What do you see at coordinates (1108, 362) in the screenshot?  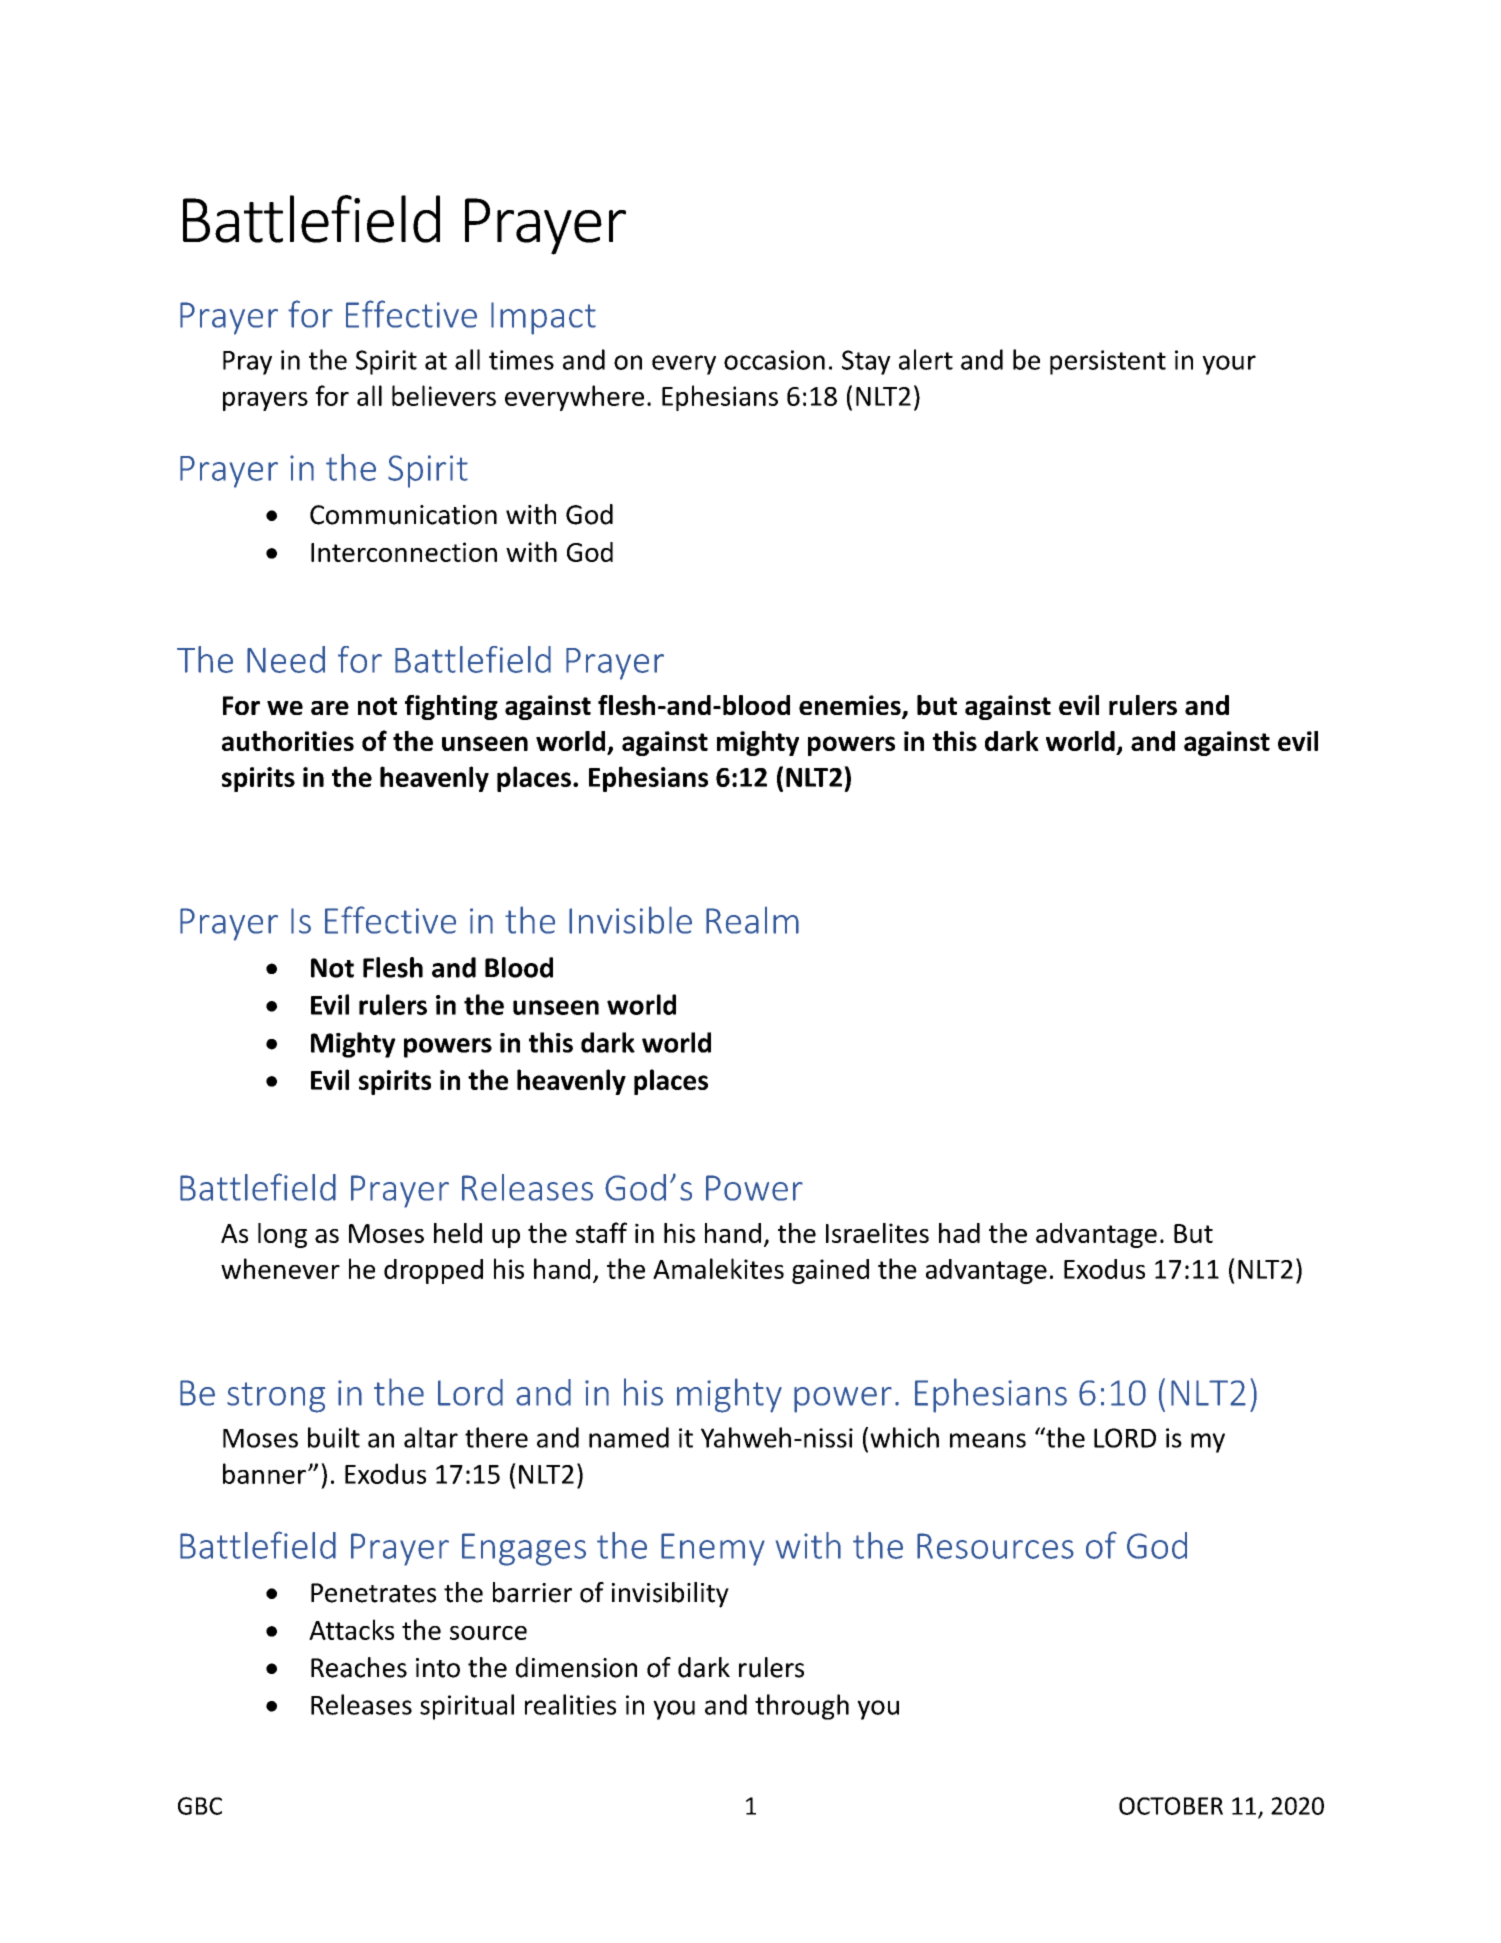 I see `persistent` at bounding box center [1108, 362].
